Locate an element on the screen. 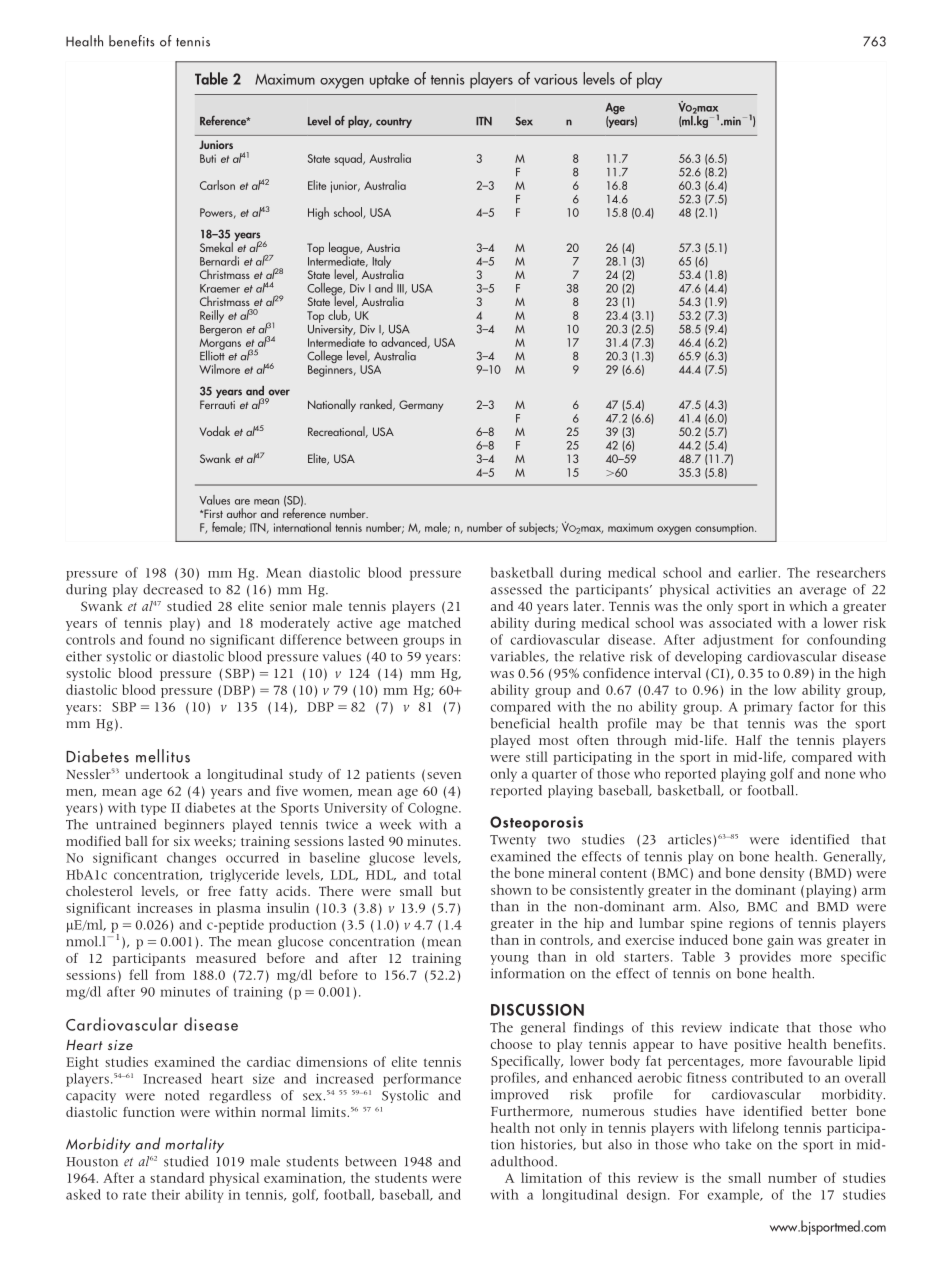 This screenshot has height=1270, width=952. standard is located at coordinates (177, 1177).
